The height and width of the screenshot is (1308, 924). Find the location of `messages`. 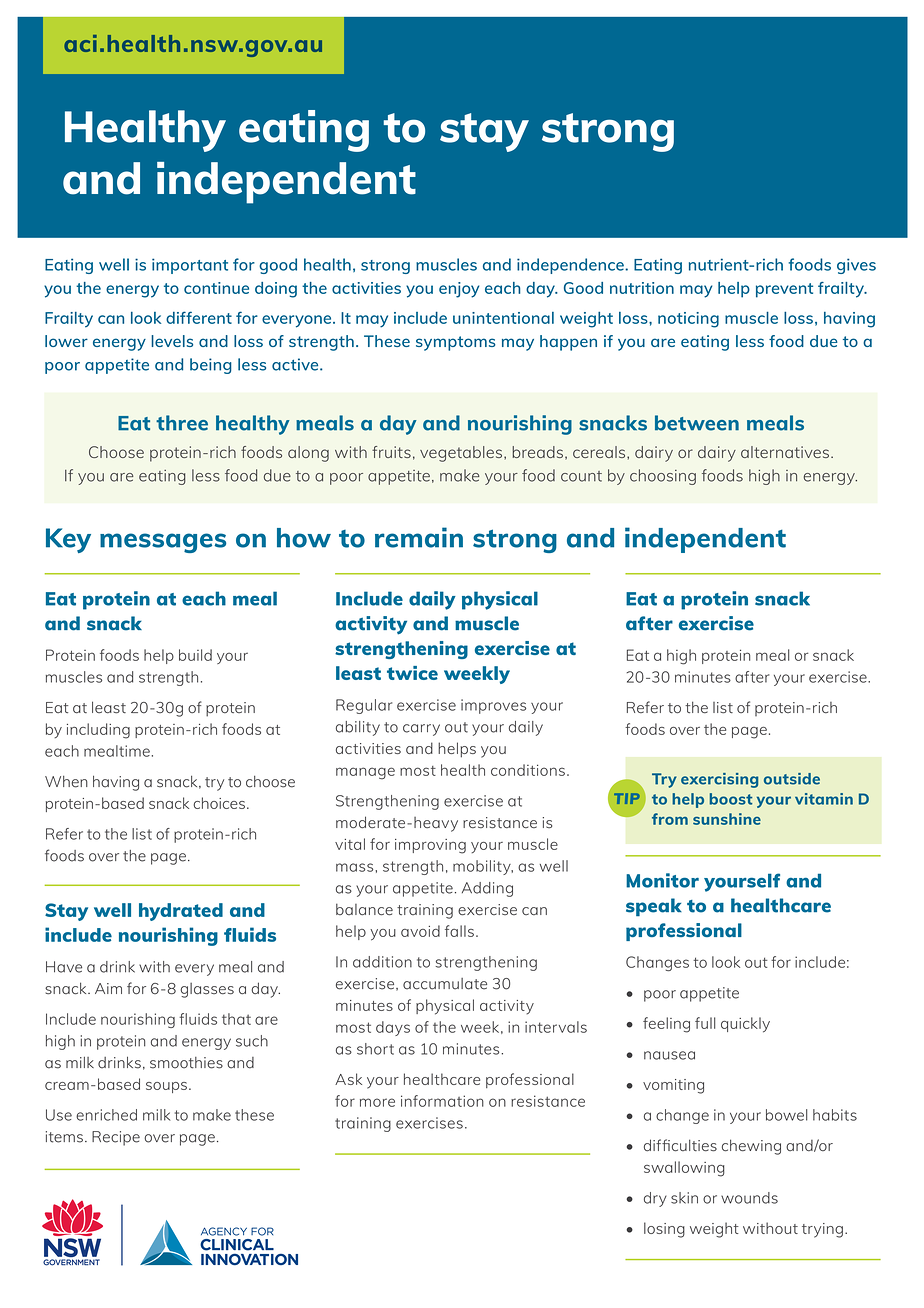

messages is located at coordinates (163, 543).
